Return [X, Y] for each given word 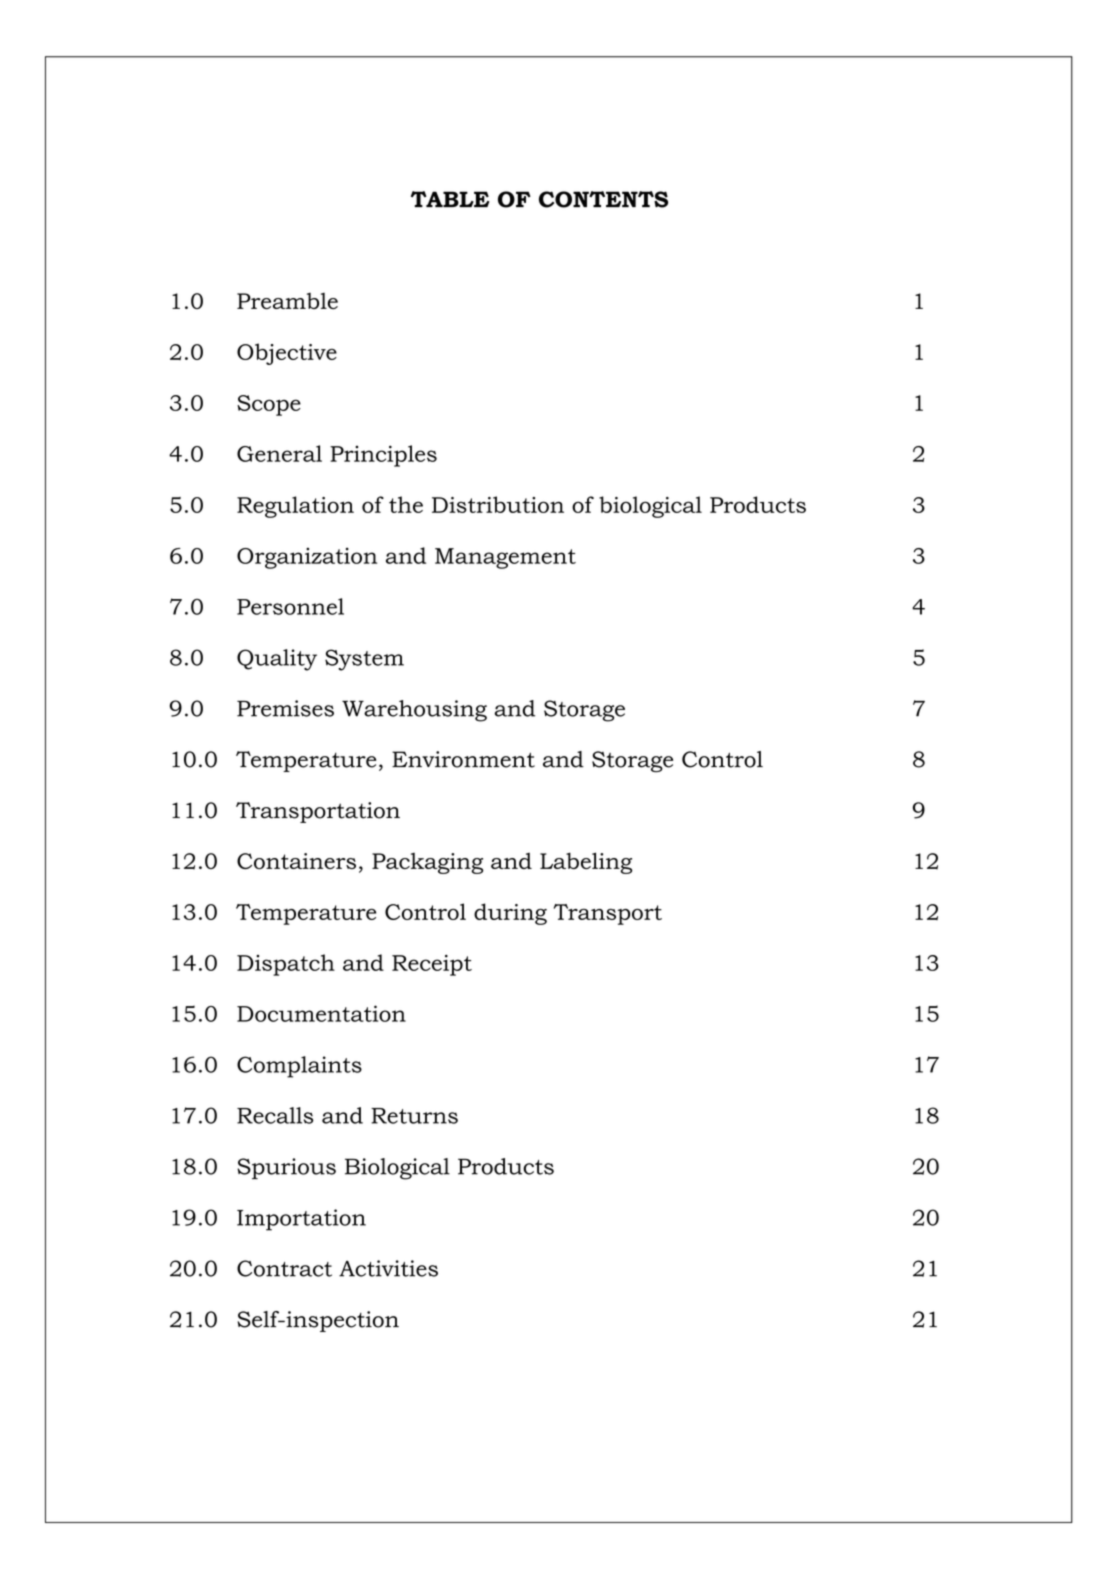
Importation [301, 1220]
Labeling [586, 863]
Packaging [427, 863]
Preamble [287, 301]
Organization [307, 558]
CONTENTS [603, 199]
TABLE [450, 199]
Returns [414, 1116]
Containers [296, 861]
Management [505, 558]
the [406, 504]
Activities [388, 1268]
